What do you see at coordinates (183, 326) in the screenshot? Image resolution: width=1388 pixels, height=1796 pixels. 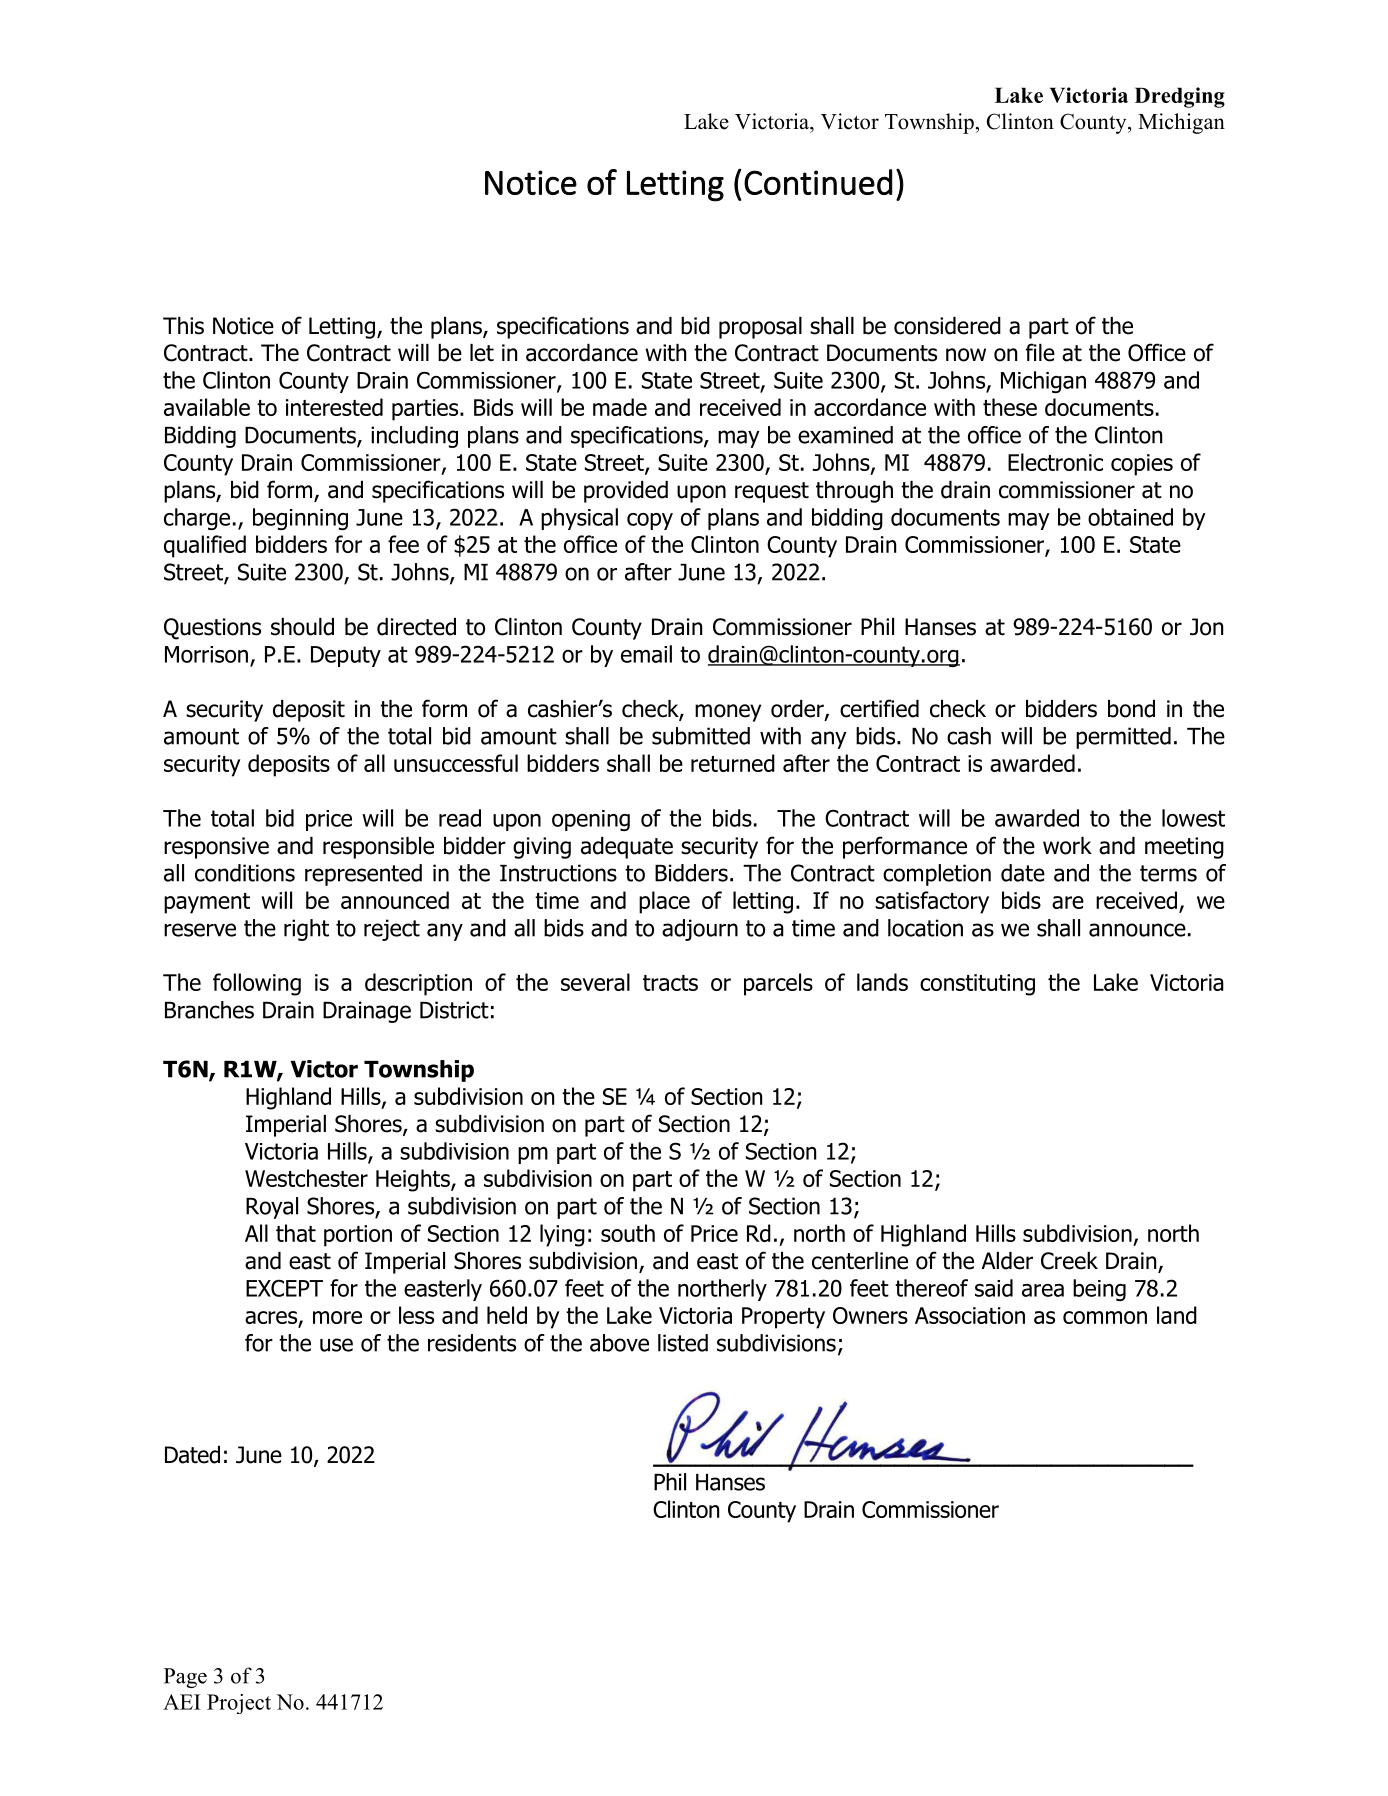 I see `This` at bounding box center [183, 326].
